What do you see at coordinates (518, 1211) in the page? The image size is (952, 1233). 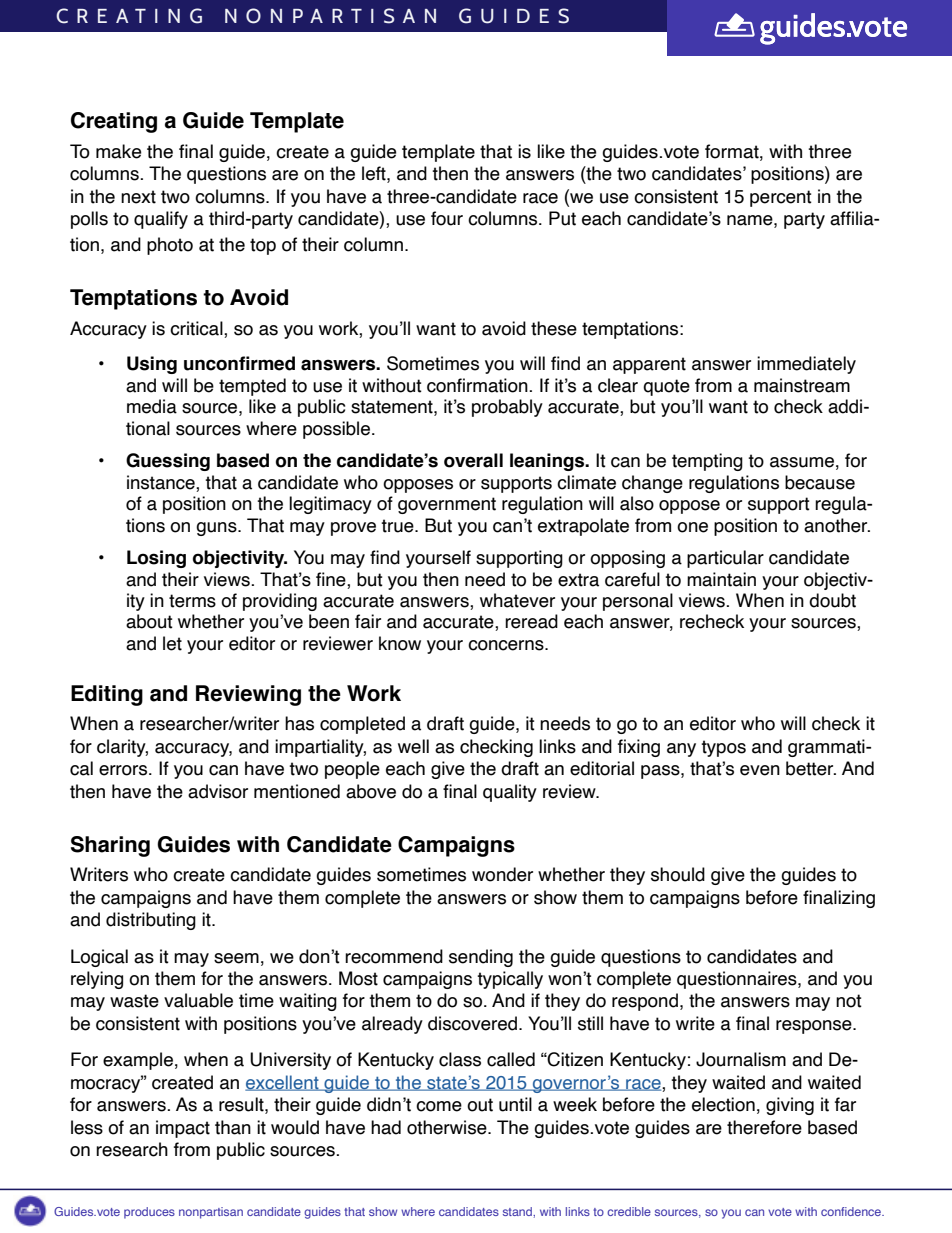 I see `stand` at bounding box center [518, 1211].
